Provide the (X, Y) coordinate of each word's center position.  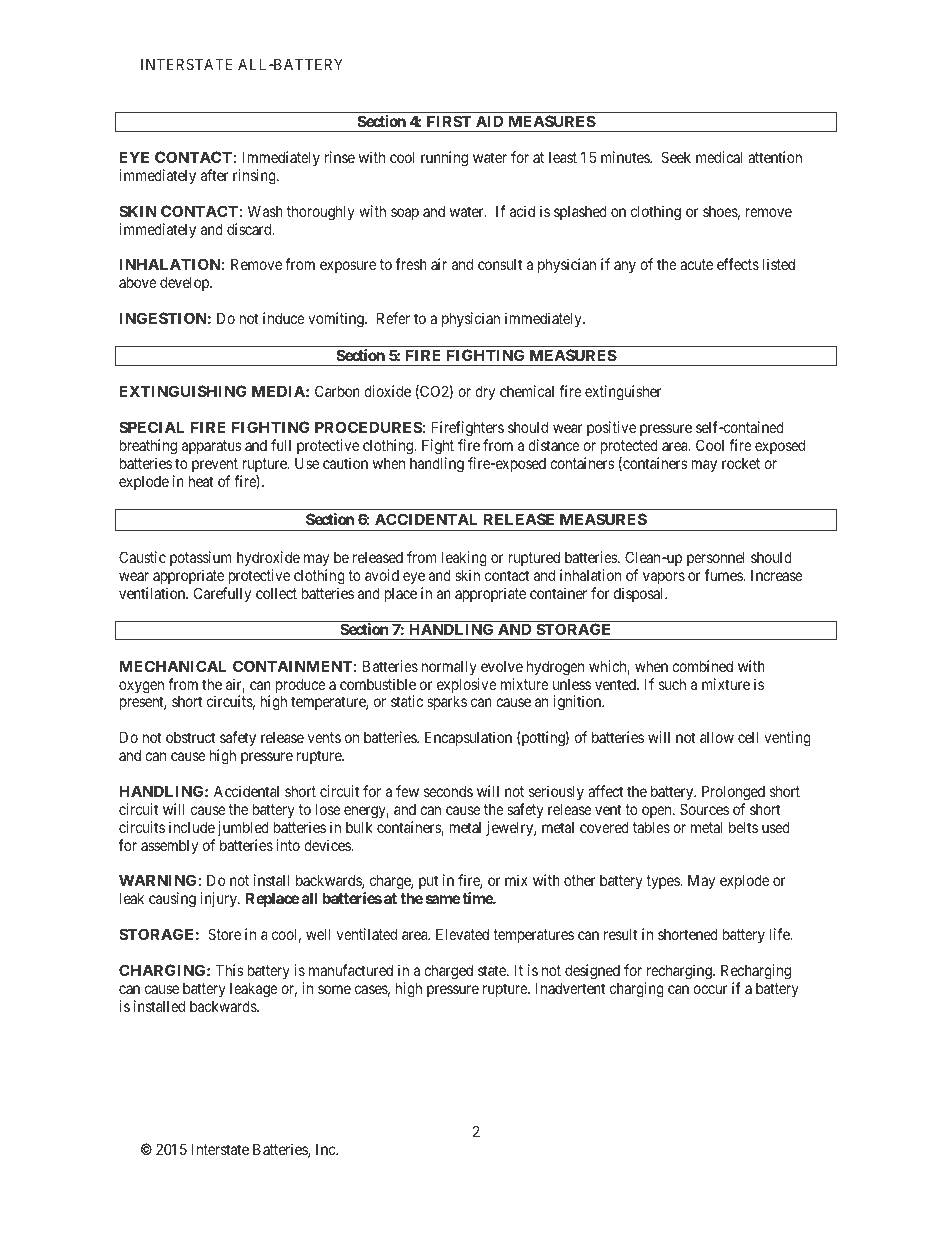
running (444, 159)
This (230, 970)
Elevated (462, 934)
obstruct (190, 737)
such (672, 684)
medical (719, 157)
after (215, 175)
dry (485, 392)
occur (710, 989)
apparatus (212, 447)
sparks (447, 702)
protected (629, 446)
